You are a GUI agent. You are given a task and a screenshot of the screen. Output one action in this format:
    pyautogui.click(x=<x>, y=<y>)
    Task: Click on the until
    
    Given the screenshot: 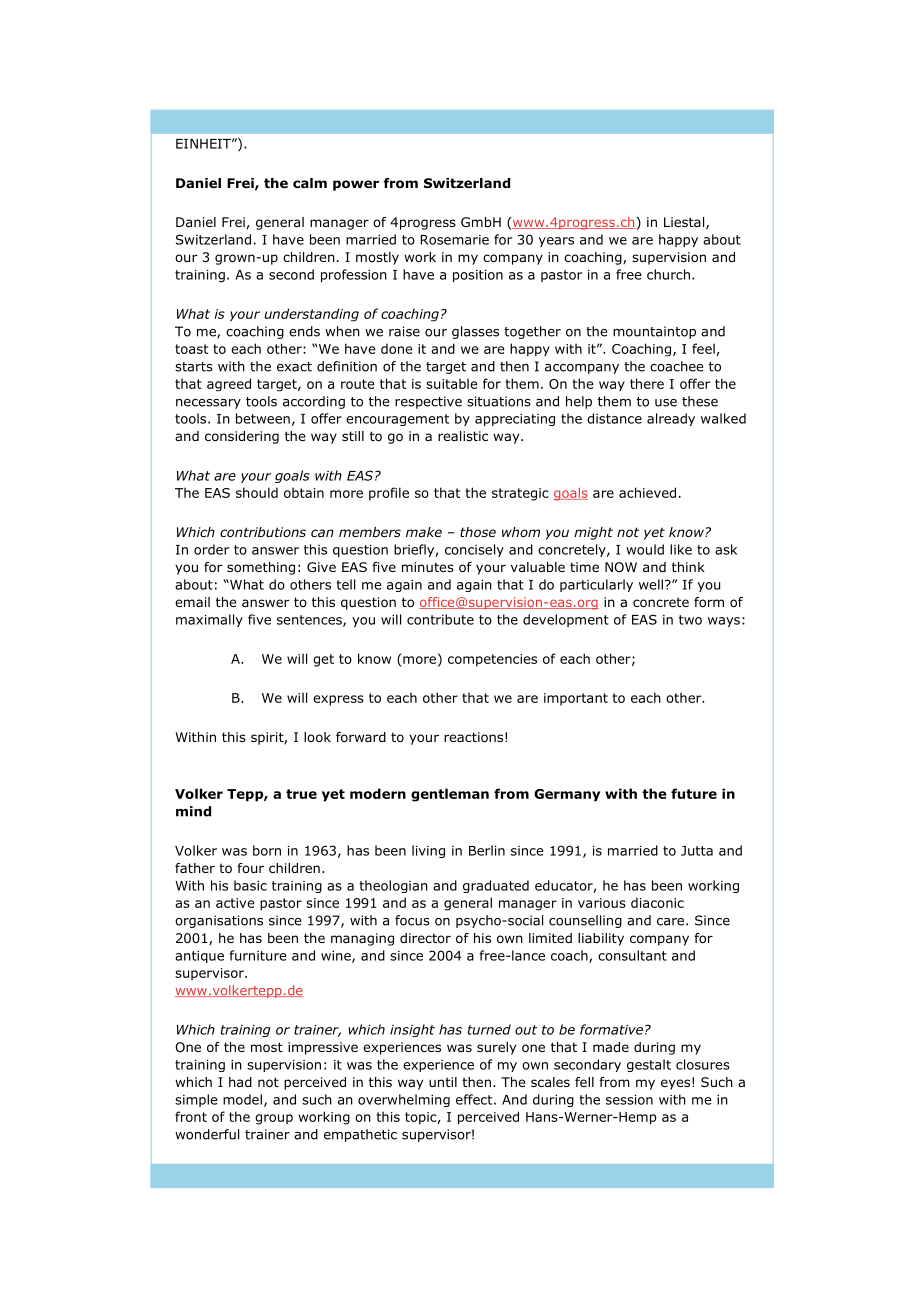 What is the action you would take?
    pyautogui.click(x=443, y=1082)
